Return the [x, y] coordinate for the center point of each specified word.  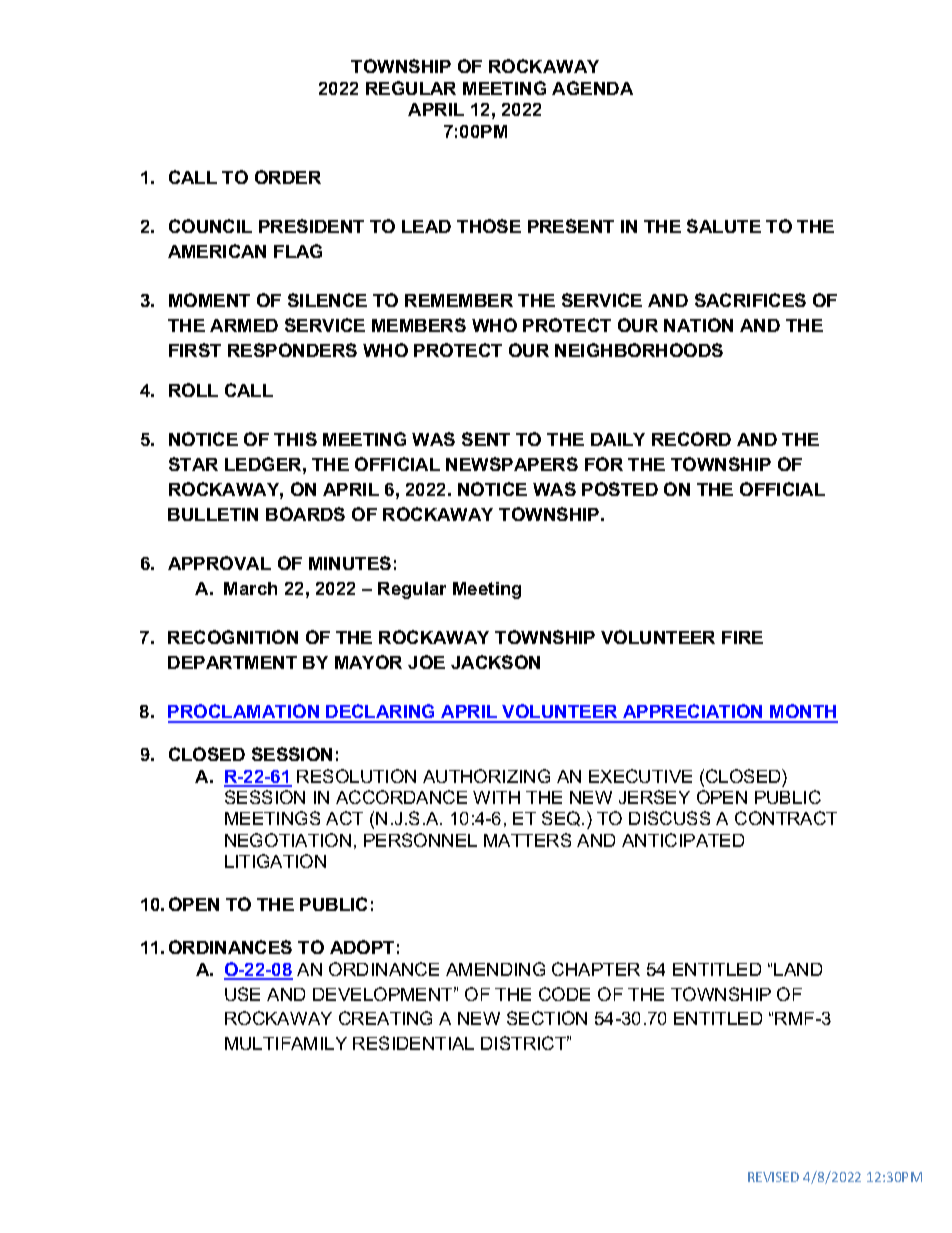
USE [242, 994]
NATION [698, 325]
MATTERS [527, 840]
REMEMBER [459, 300]
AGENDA [592, 88]
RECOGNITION [233, 637]
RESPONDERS [292, 350]
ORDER [288, 177]
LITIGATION [275, 861]
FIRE [742, 637]
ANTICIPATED [683, 840]
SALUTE [724, 226]
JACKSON [495, 662]
